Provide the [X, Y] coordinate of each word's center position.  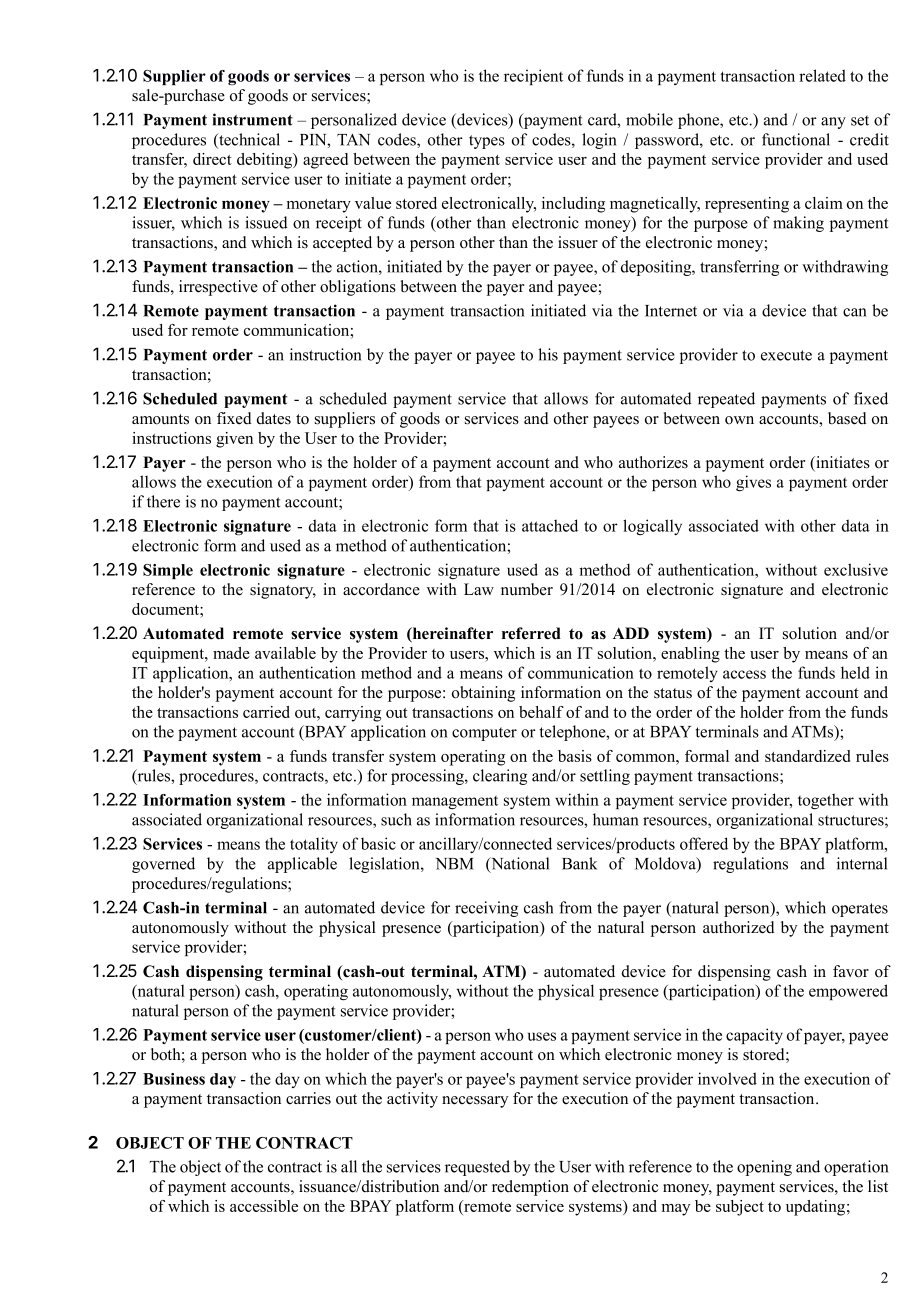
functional [796, 139]
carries [308, 1098]
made [231, 653]
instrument [252, 119]
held [855, 672]
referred [531, 633]
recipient [533, 77]
